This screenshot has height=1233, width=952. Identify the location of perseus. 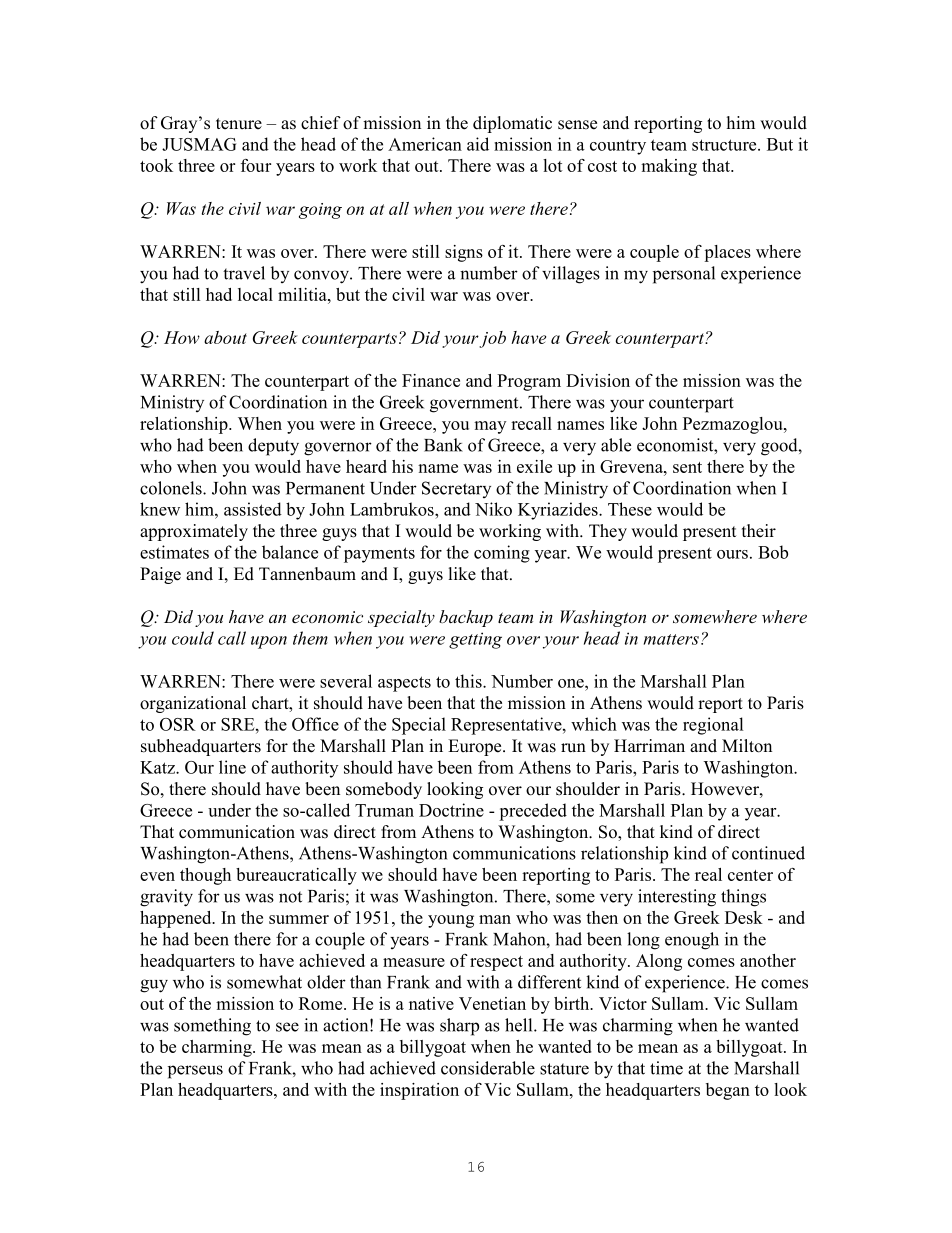
(195, 1072).
